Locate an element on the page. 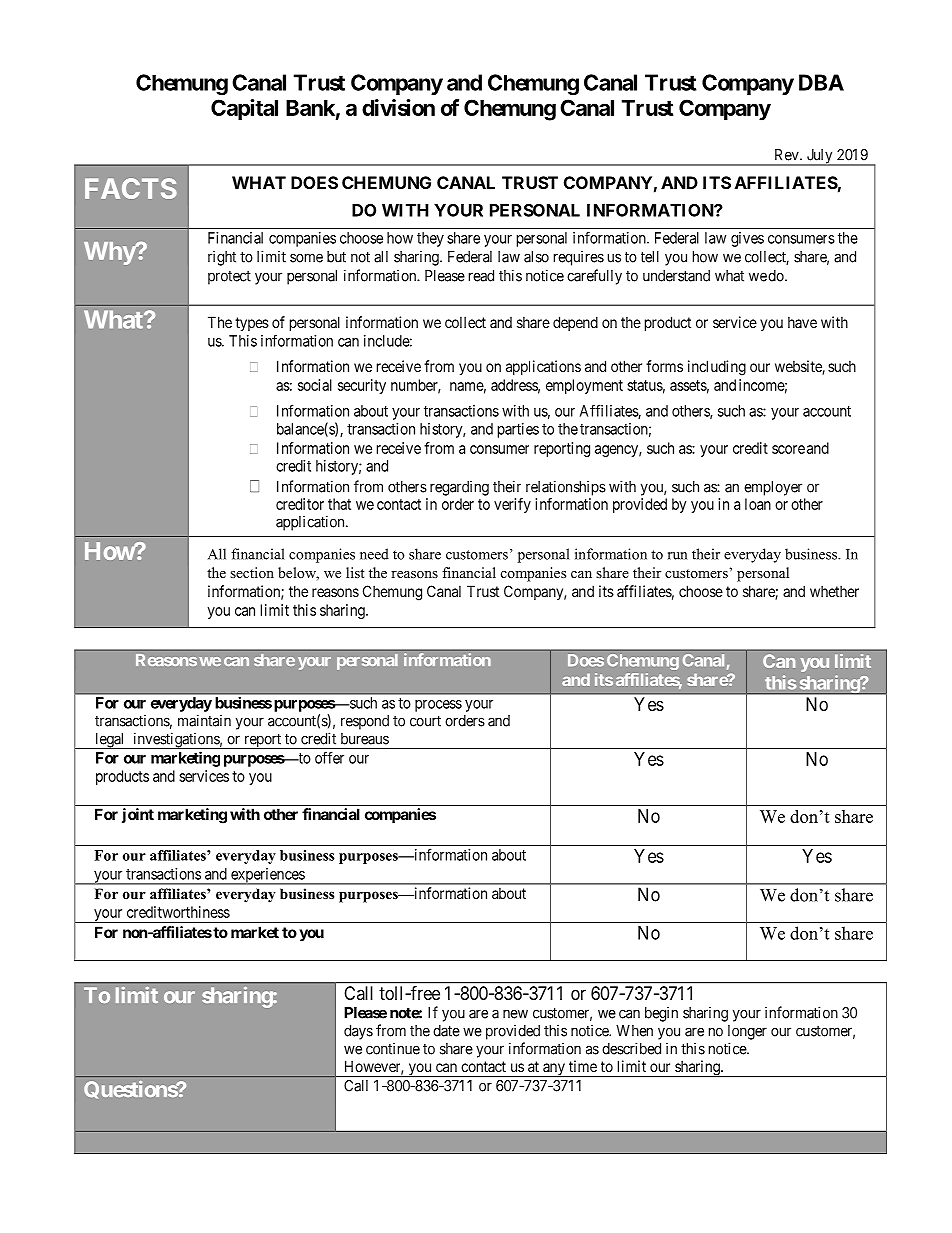 The width and height of the page is (952, 1233). longer is located at coordinates (747, 1032).
